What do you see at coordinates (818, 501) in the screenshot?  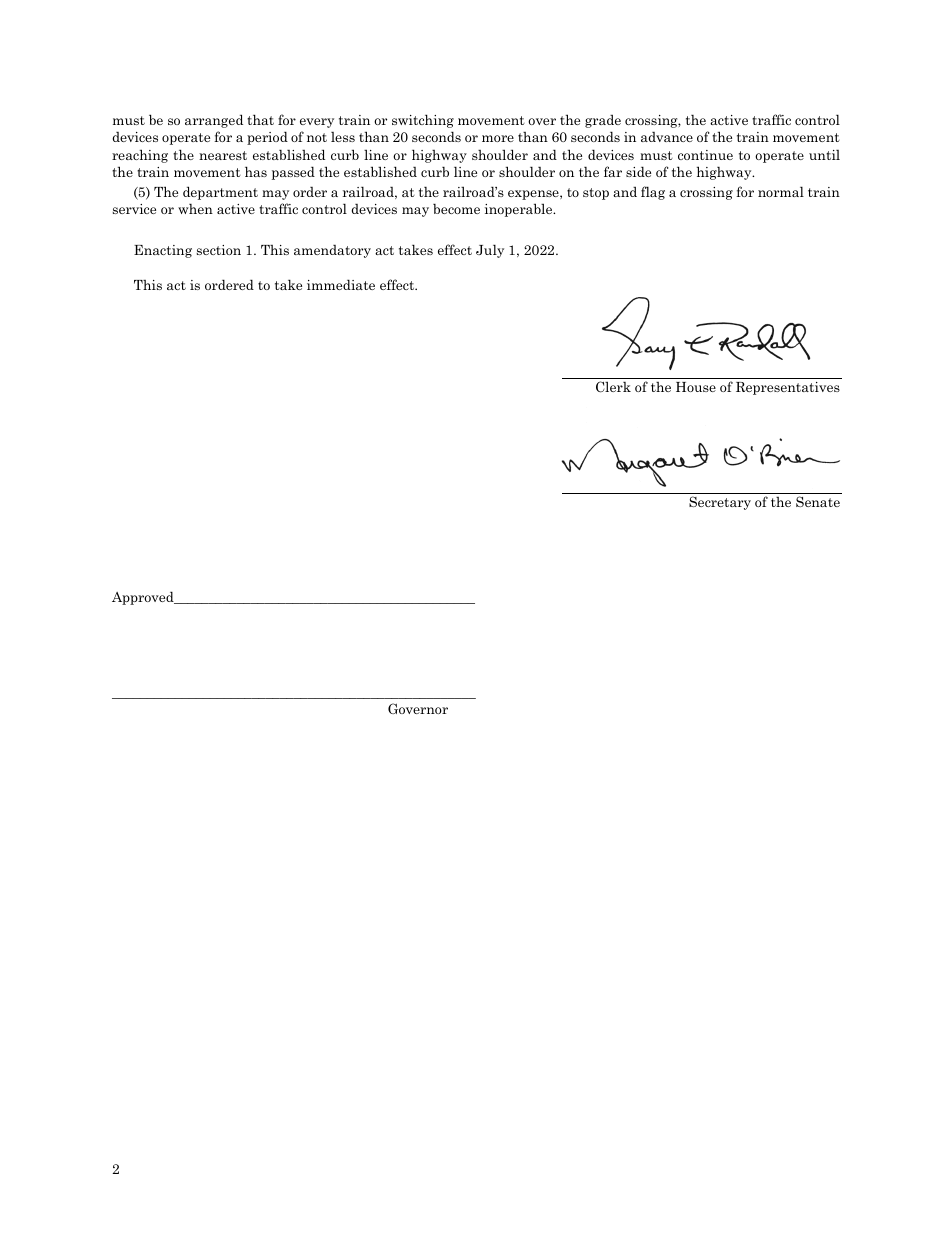 I see `Senate` at bounding box center [818, 501].
